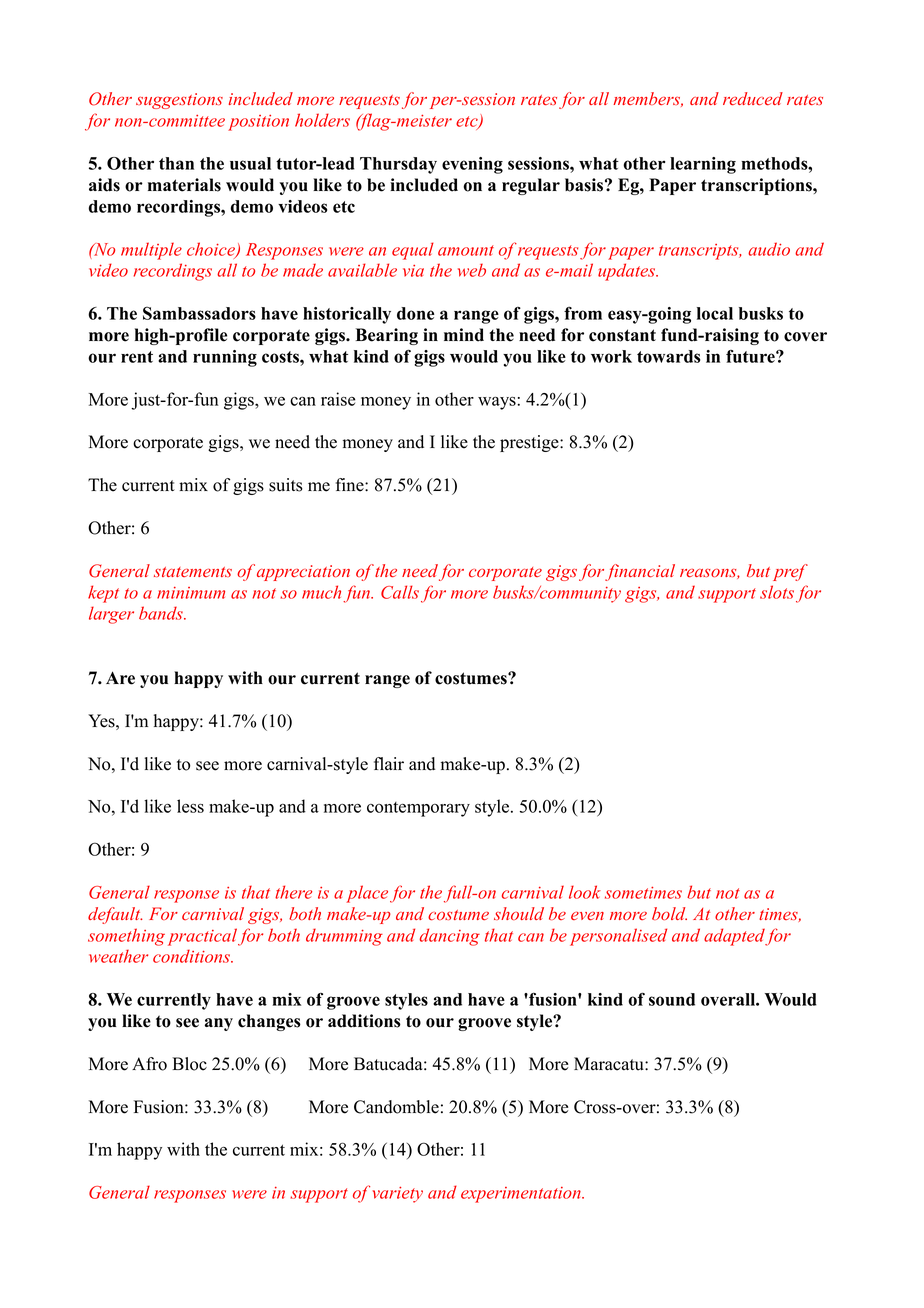 This screenshot has height=1308, width=924. What do you see at coordinates (398, 165) in the screenshot?
I see `Thursday` at bounding box center [398, 165].
